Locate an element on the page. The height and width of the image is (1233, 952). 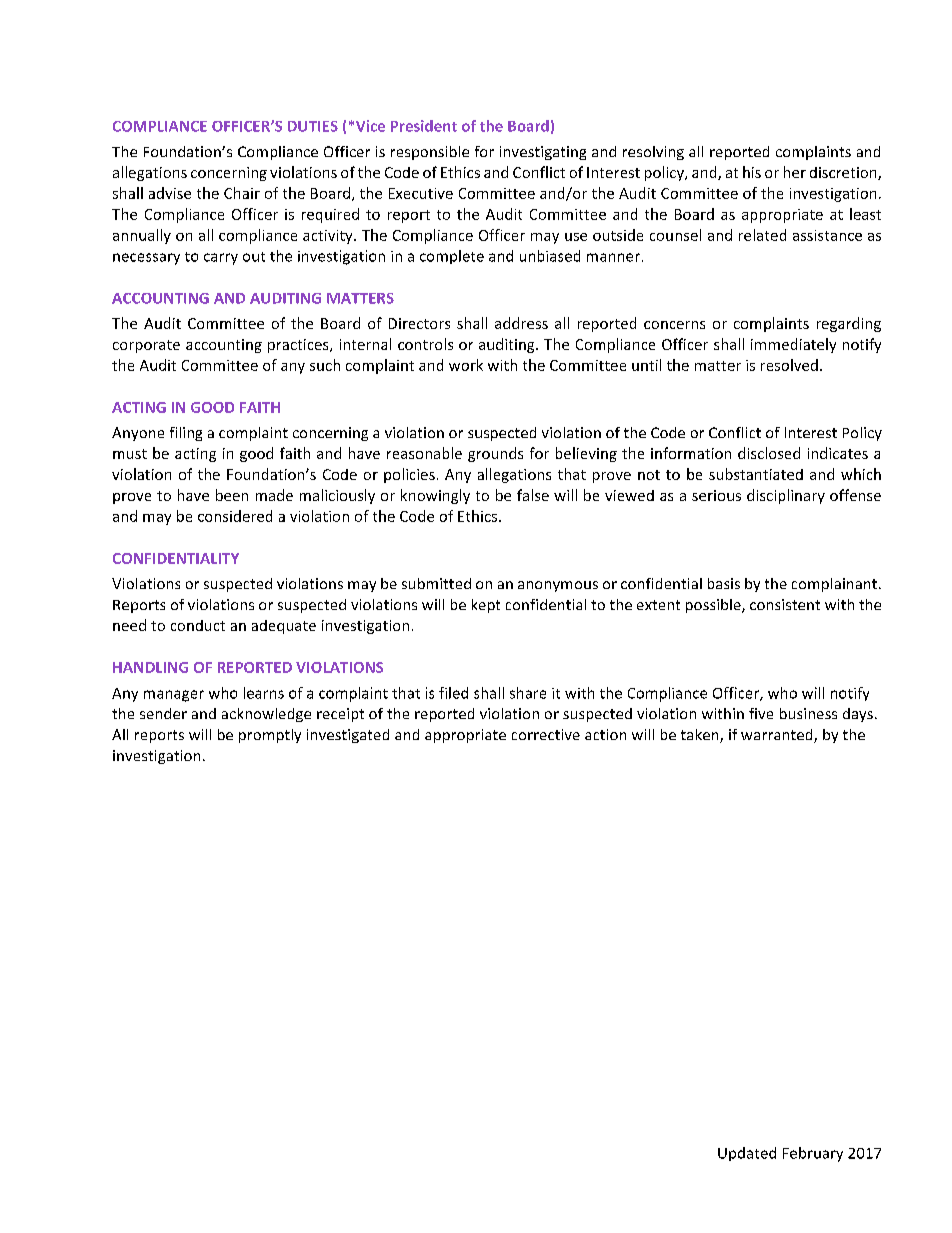
conduct is located at coordinates (198, 625).
